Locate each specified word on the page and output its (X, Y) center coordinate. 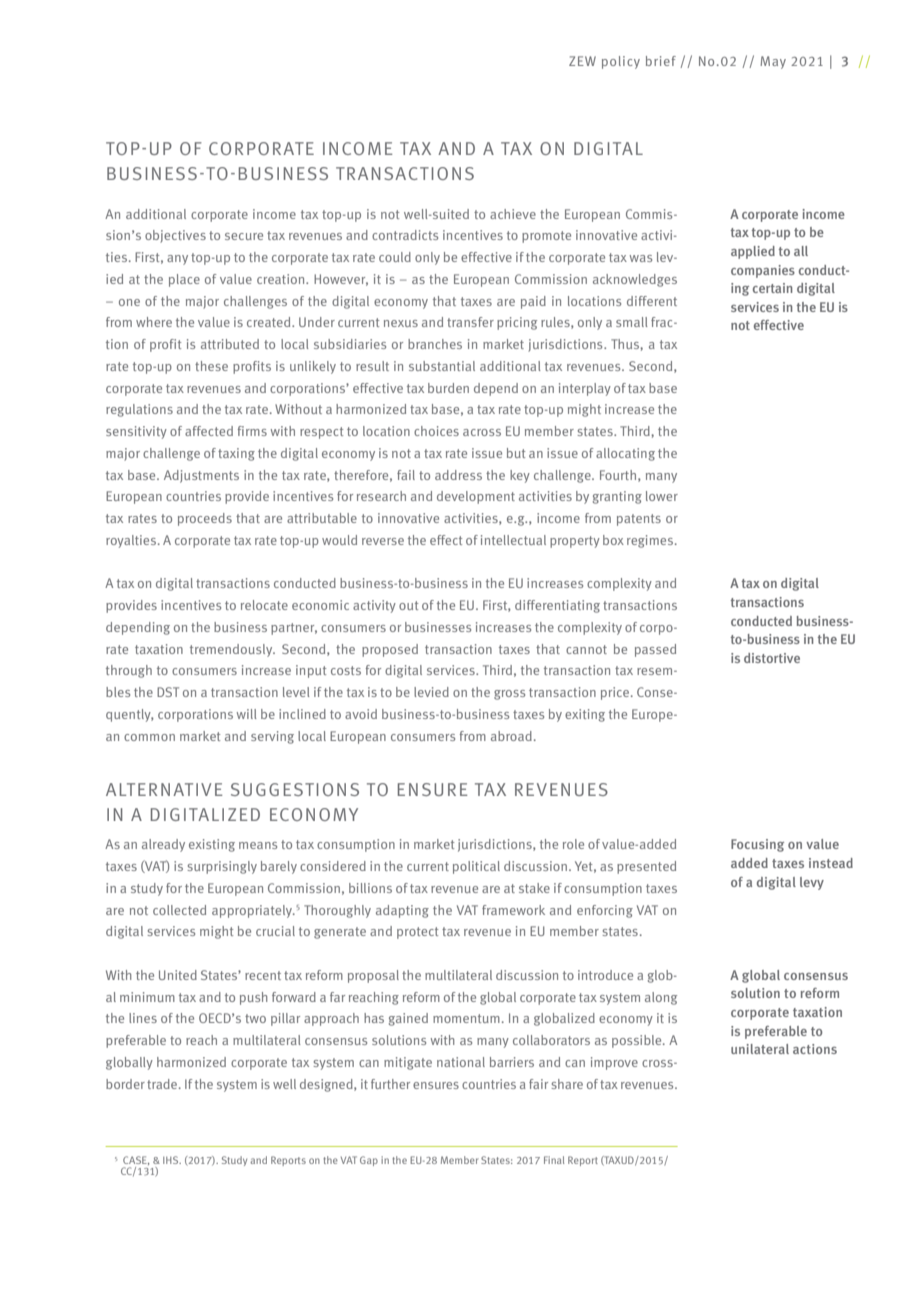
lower (662, 496)
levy (812, 883)
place (184, 280)
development (476, 497)
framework (513, 910)
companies (763, 271)
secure (244, 236)
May (773, 62)
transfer (470, 322)
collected (179, 910)
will (247, 714)
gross (509, 695)
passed (655, 650)
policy (621, 62)
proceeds (205, 519)
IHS (172, 1160)
